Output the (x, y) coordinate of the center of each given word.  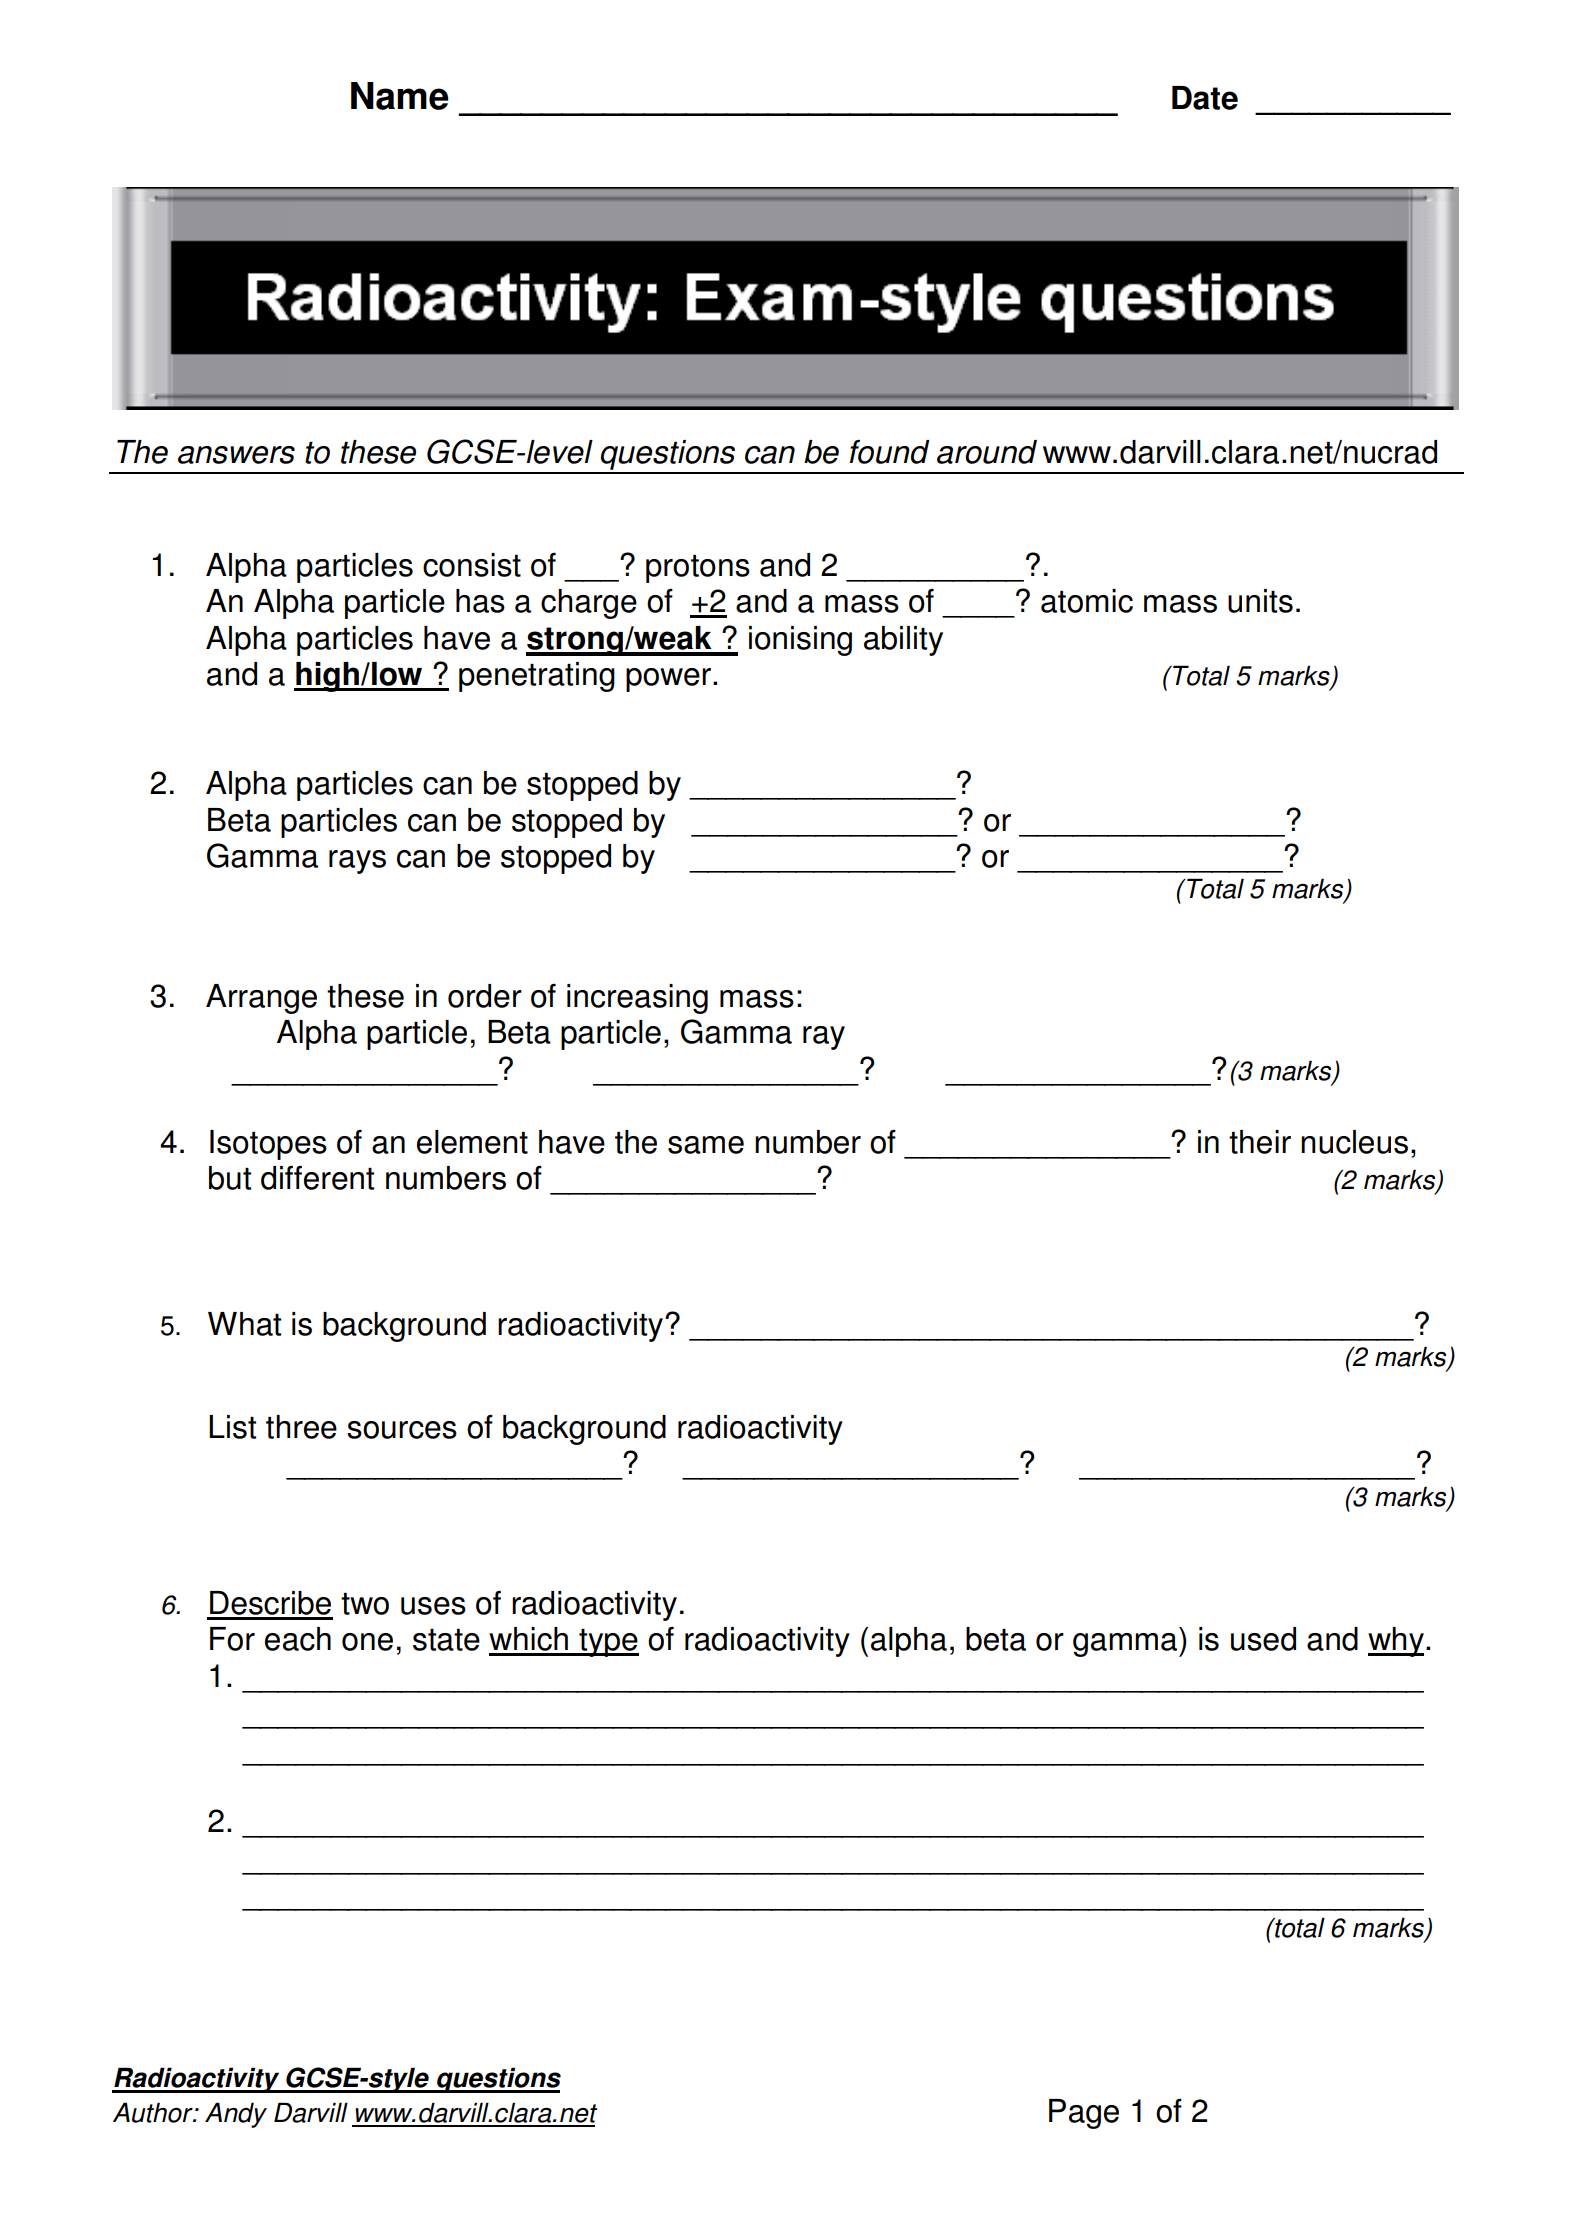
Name (400, 96)
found (890, 452)
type (608, 1643)
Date (1205, 98)
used (1263, 1639)
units (1260, 601)
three (301, 1427)
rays (357, 862)
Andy (236, 2115)
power (668, 680)
